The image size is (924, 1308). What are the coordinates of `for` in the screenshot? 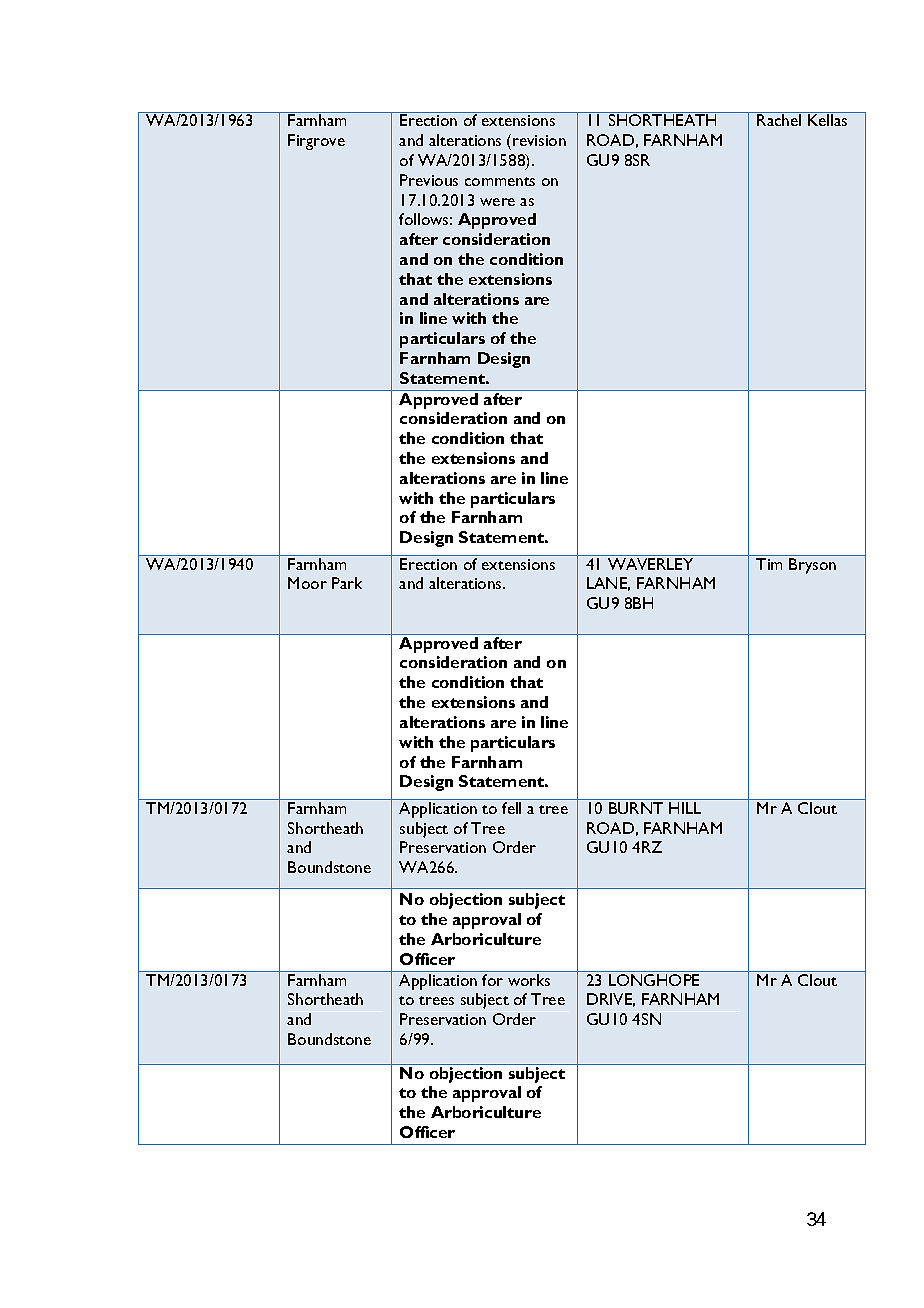 It's located at (492, 980).
